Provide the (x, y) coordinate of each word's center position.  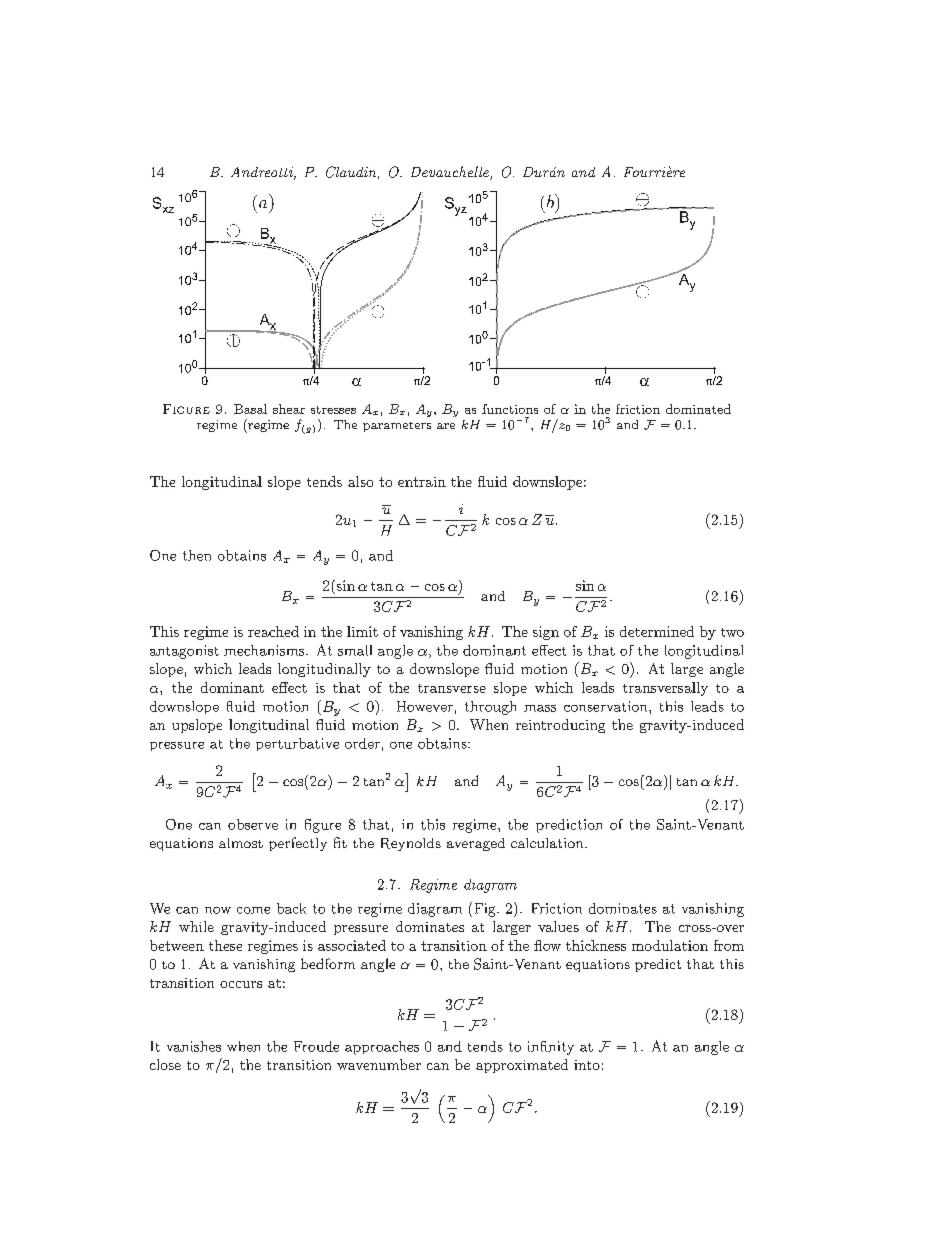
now (218, 910)
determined (657, 631)
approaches (382, 1048)
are (446, 426)
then (197, 555)
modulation (670, 945)
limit (362, 631)
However (425, 706)
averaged (476, 844)
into (587, 1065)
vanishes (194, 1046)
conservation (607, 706)
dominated (698, 409)
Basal (250, 409)
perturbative (297, 744)
